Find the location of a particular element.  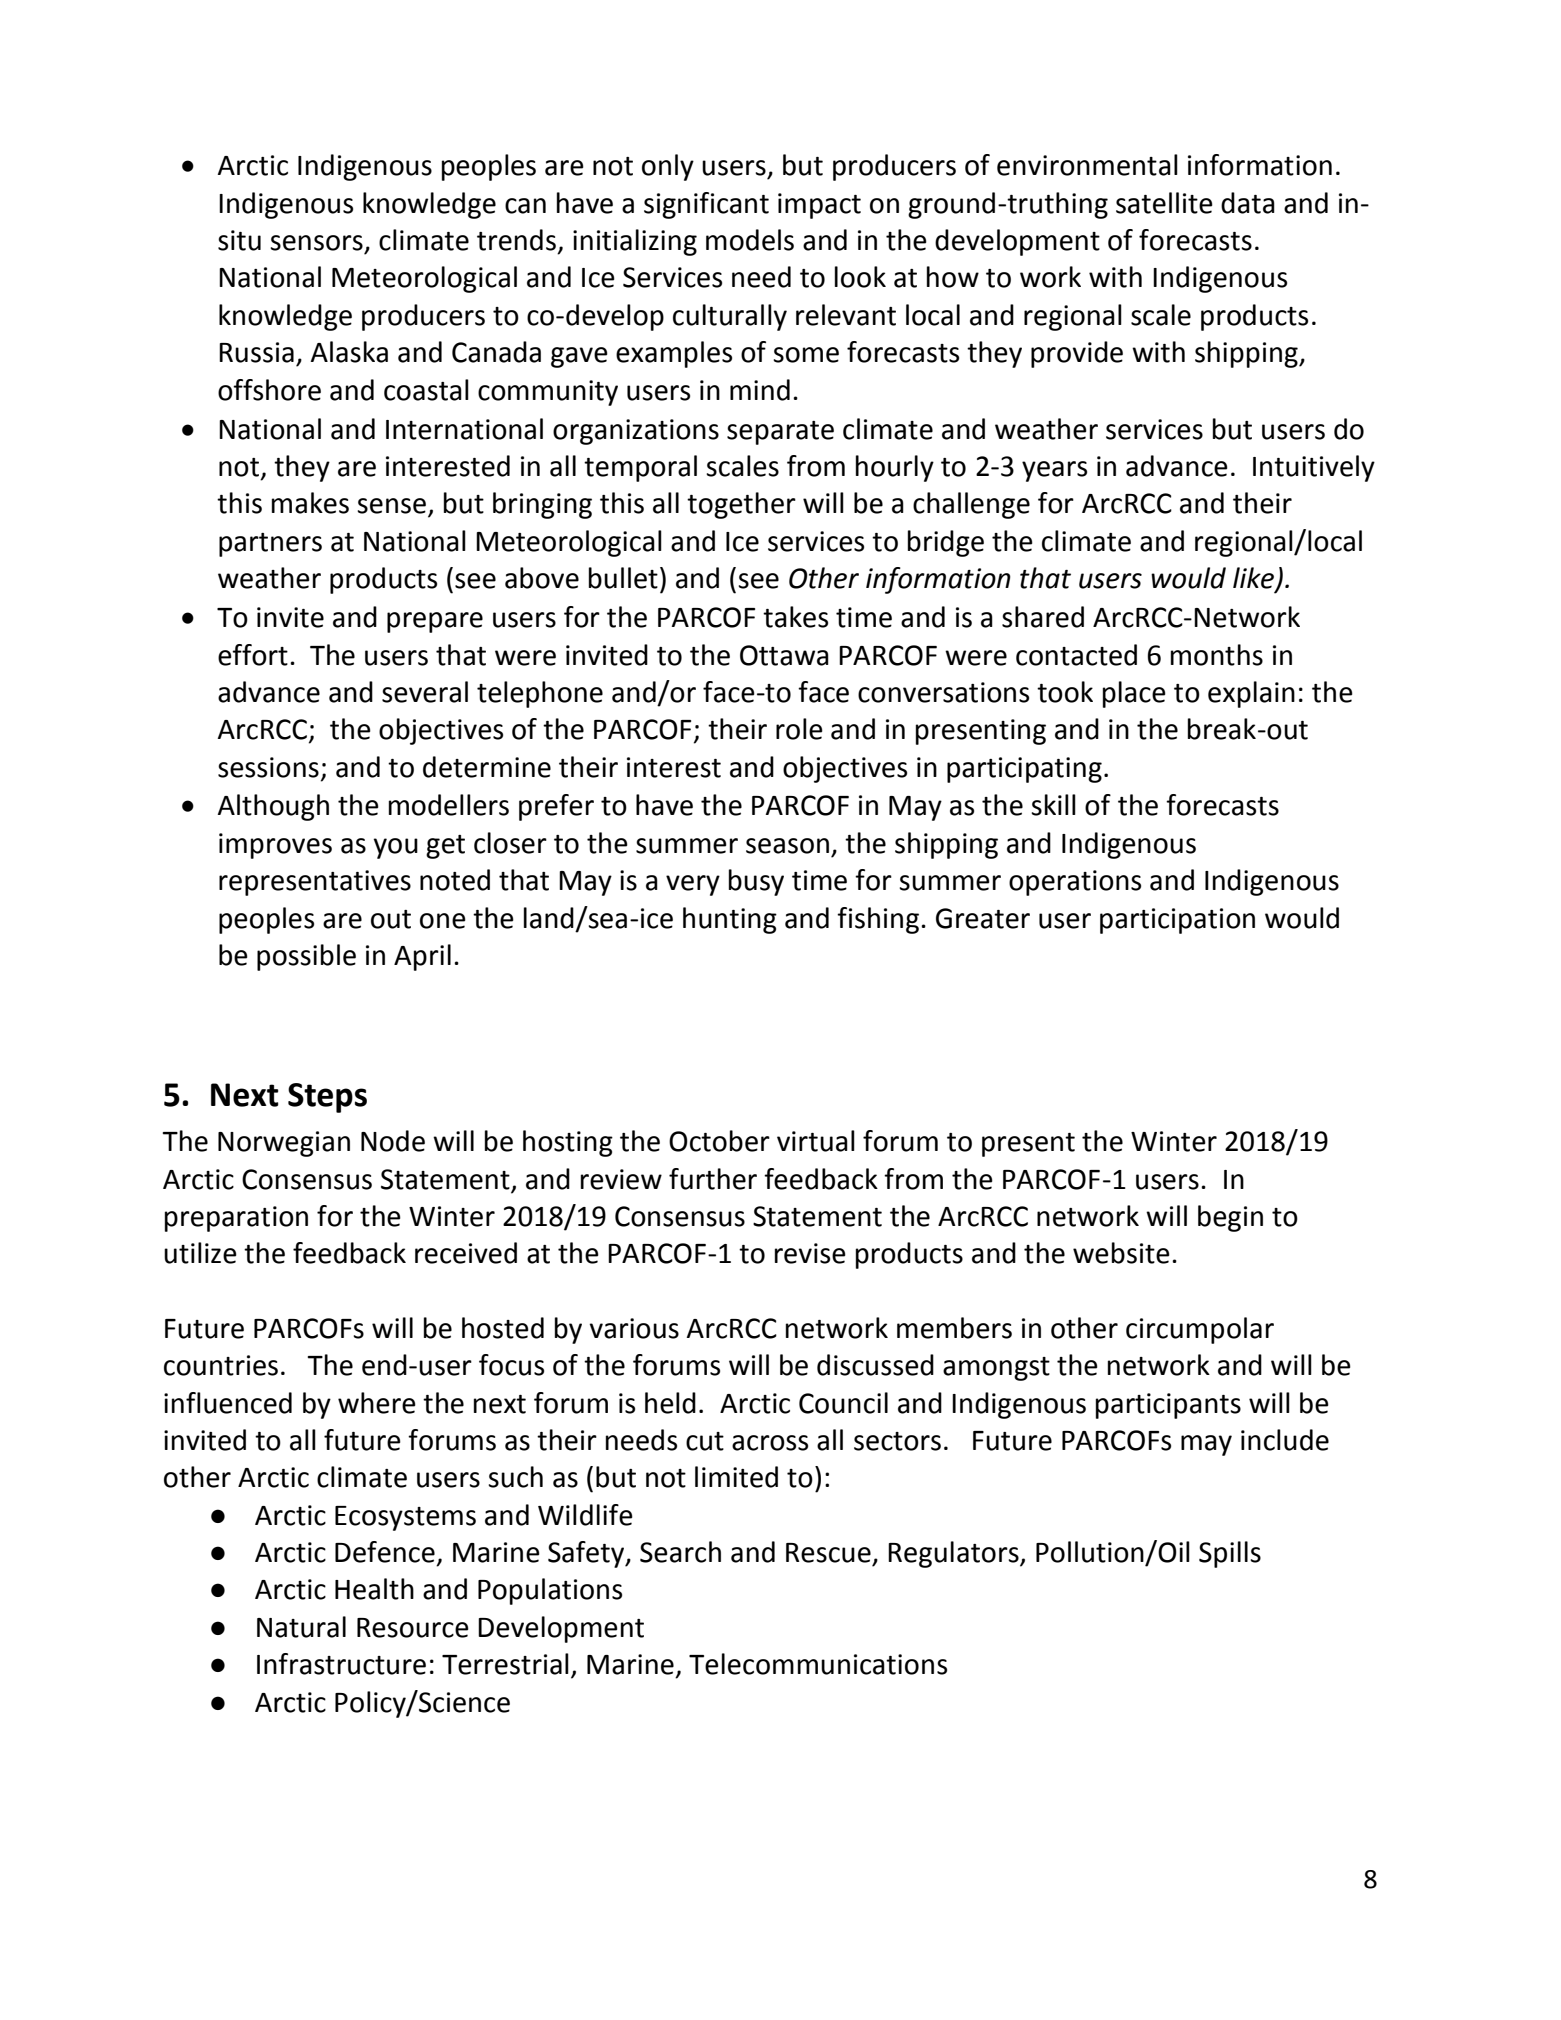

Natural is located at coordinates (301, 1627).
